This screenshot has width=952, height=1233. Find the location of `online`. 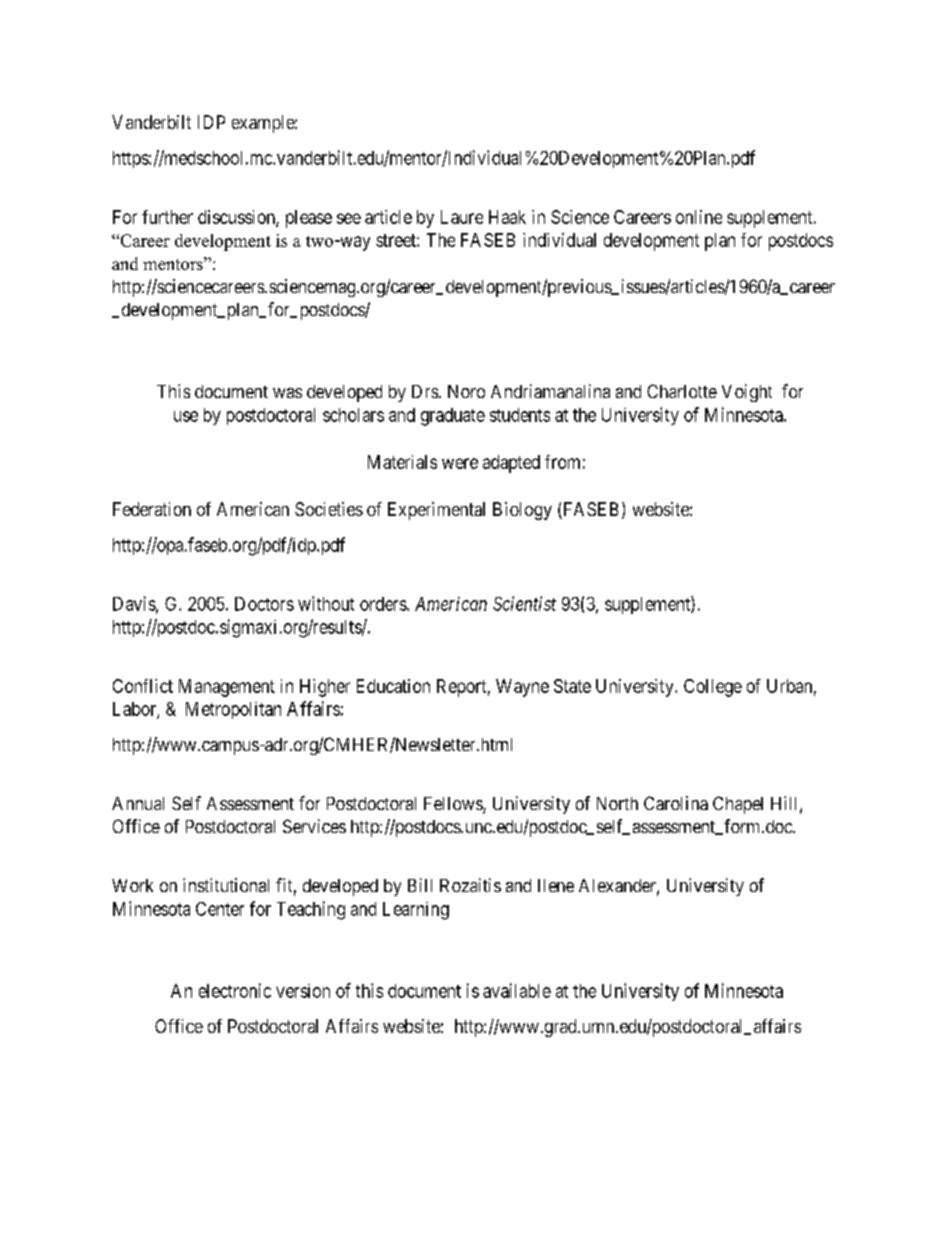

online is located at coordinates (699, 217).
